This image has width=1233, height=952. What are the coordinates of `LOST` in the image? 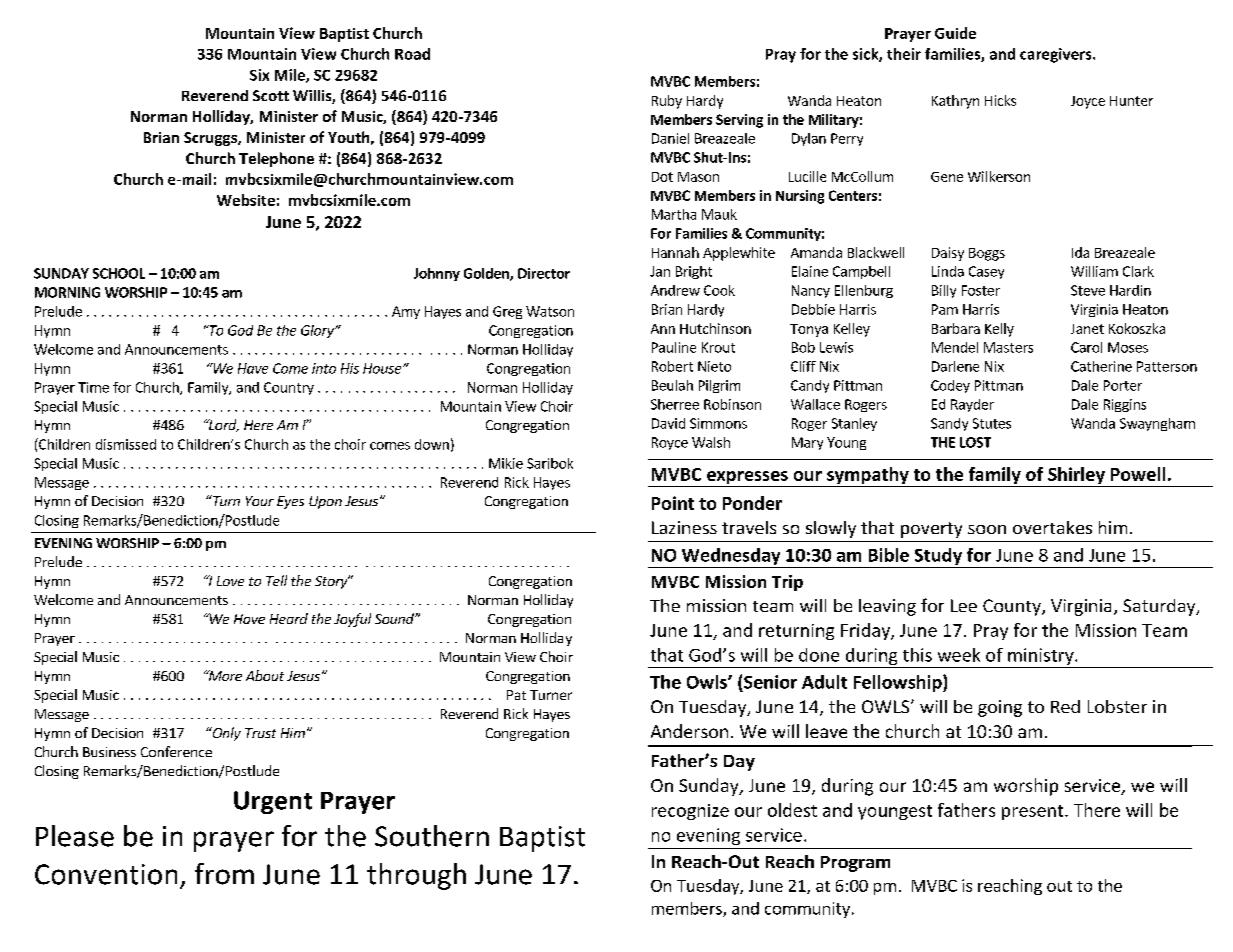 It's located at (975, 442).
